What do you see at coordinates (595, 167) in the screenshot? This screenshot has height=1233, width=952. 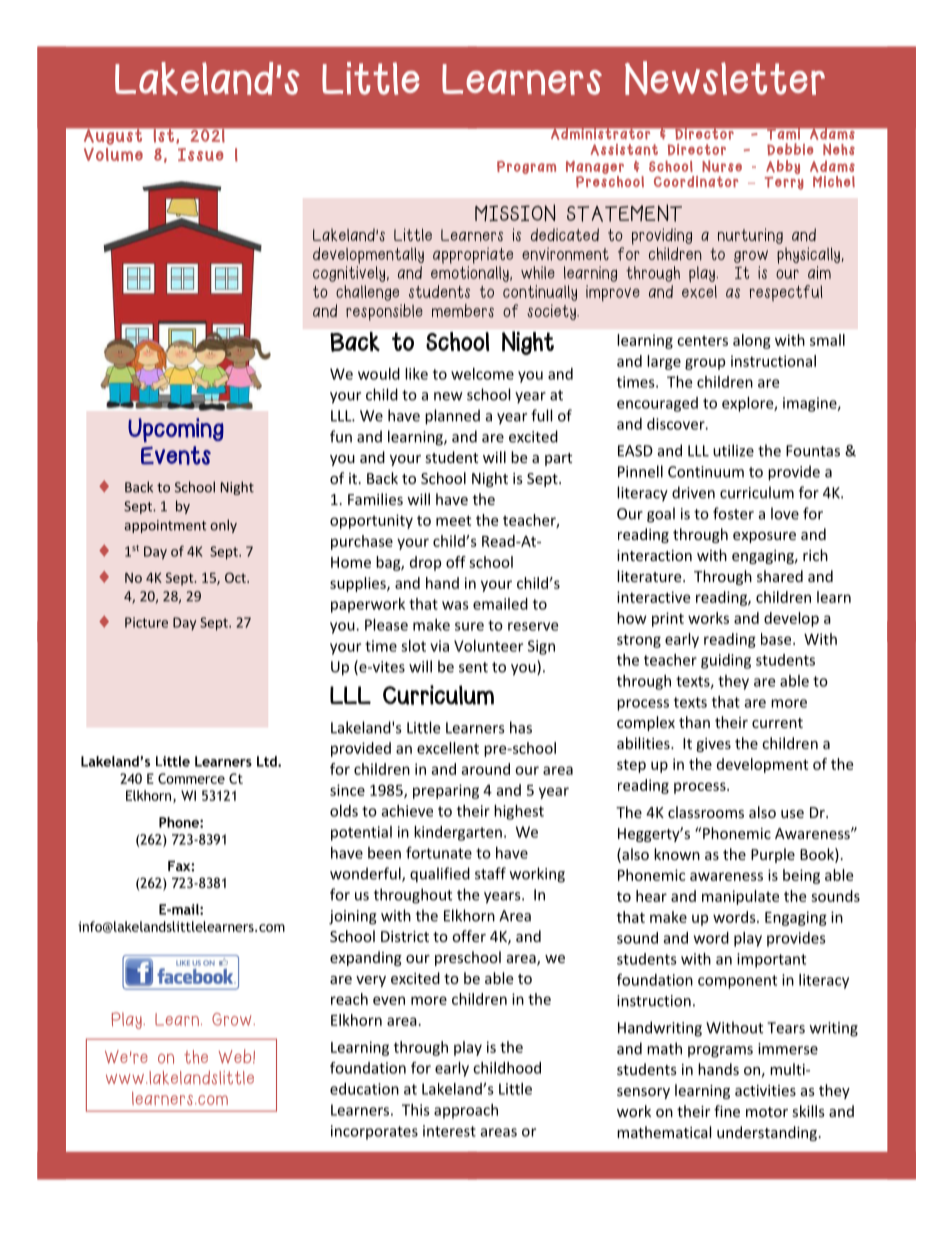 I see `Manager` at bounding box center [595, 167].
